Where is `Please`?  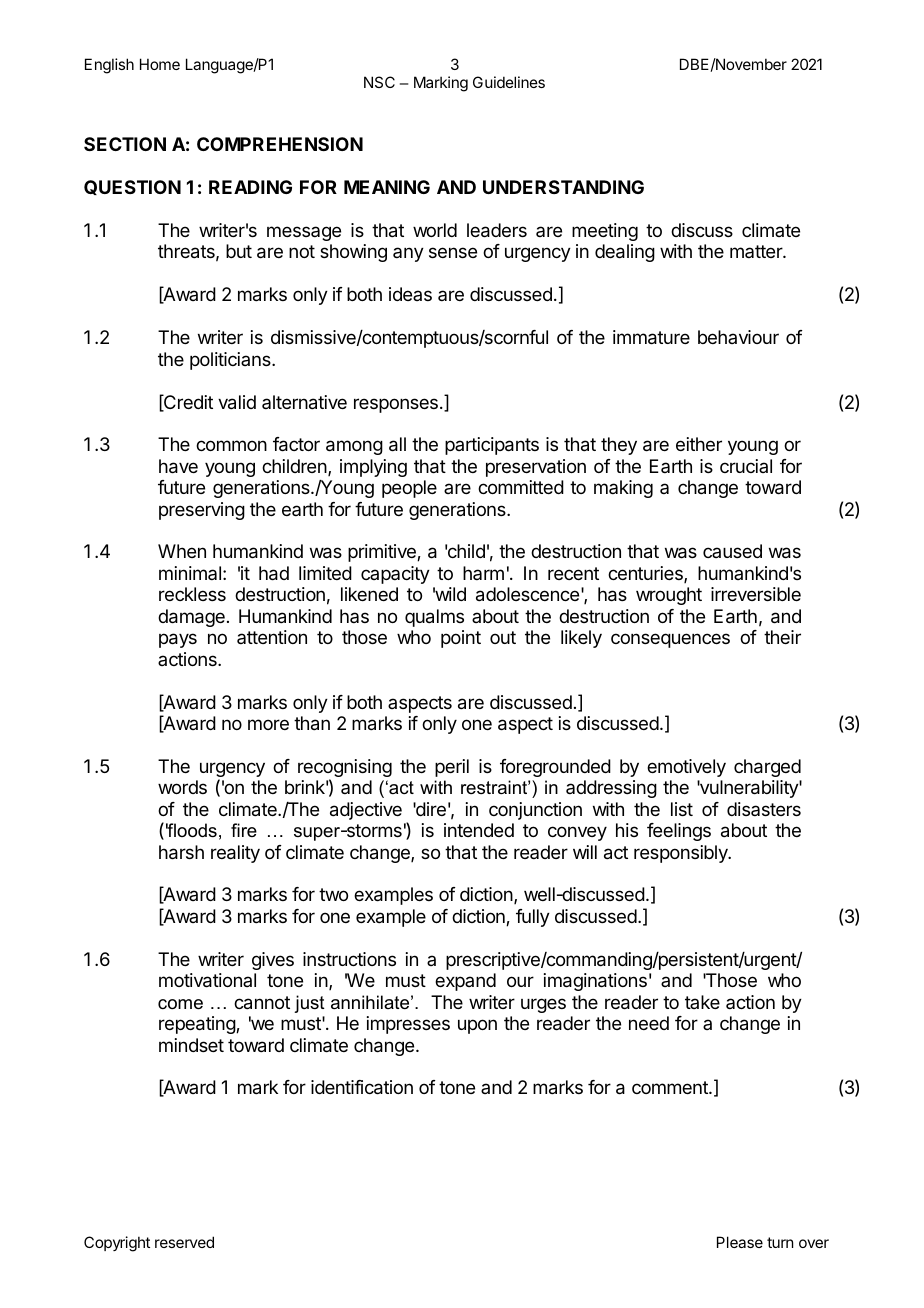 Please is located at coordinates (740, 1242).
